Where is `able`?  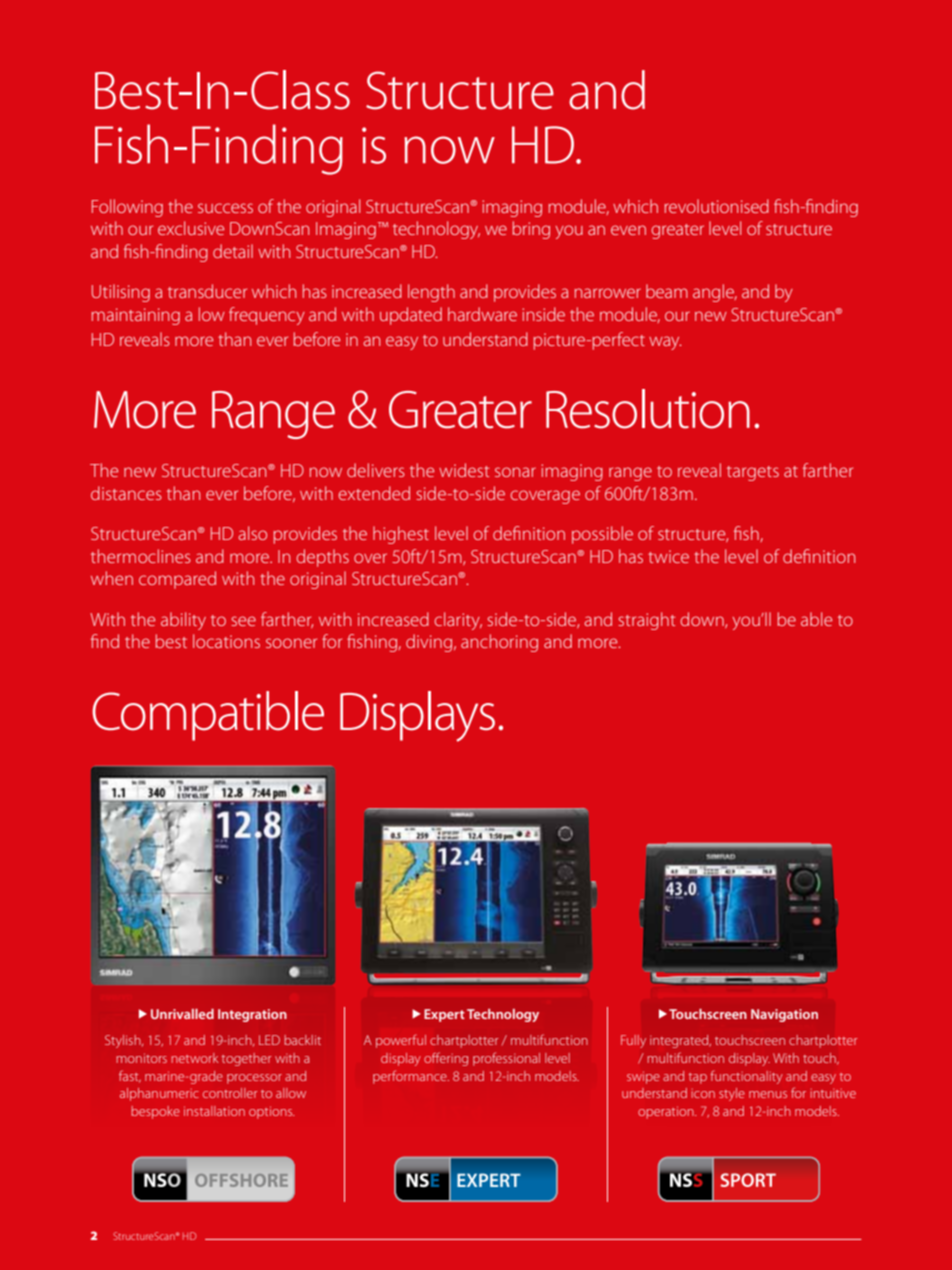
able is located at coordinates (816, 619).
